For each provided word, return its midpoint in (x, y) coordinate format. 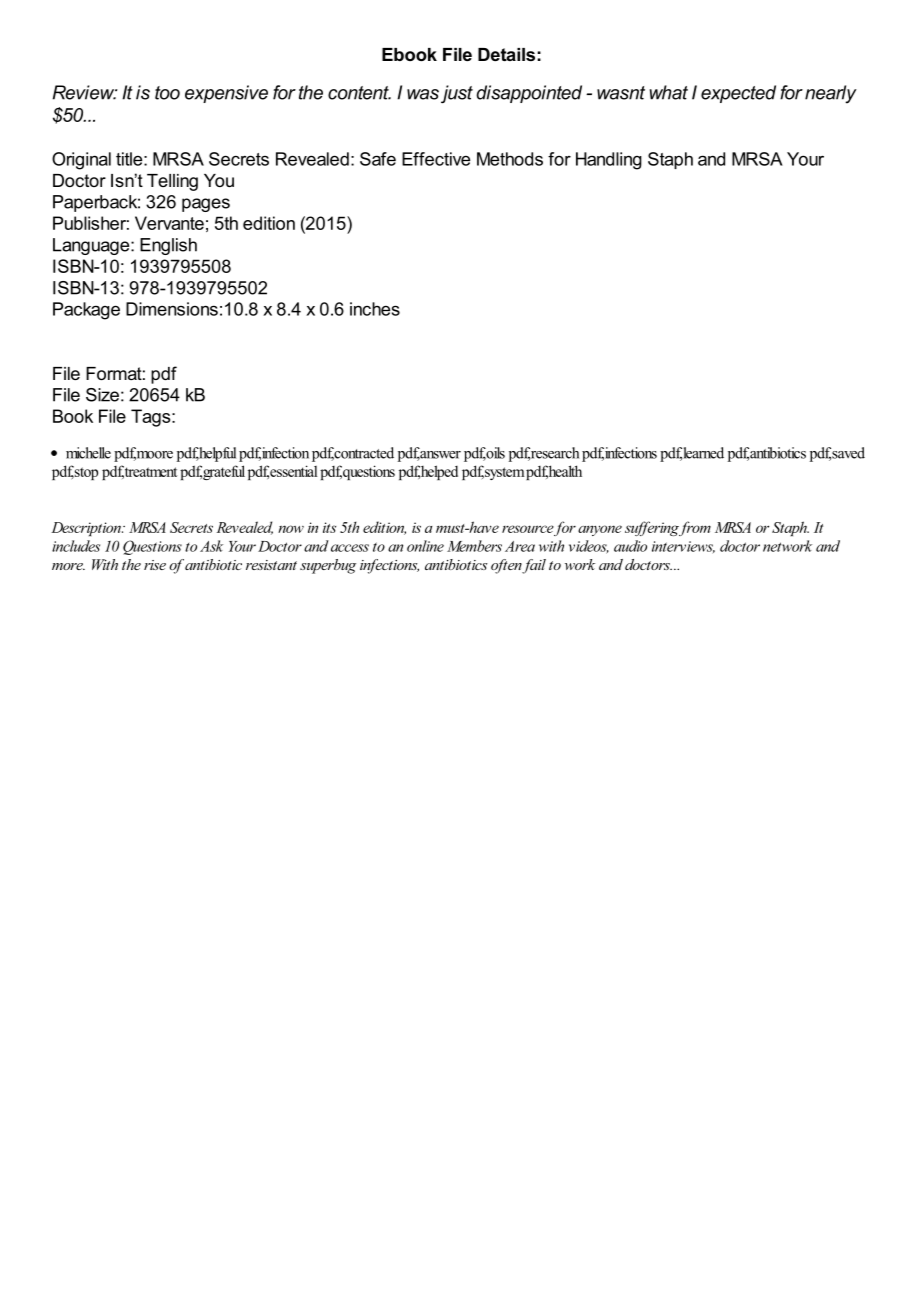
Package (86, 311)
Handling (609, 161)
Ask (211, 546)
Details (506, 54)
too (167, 93)
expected (738, 94)
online (425, 546)
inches (375, 309)
